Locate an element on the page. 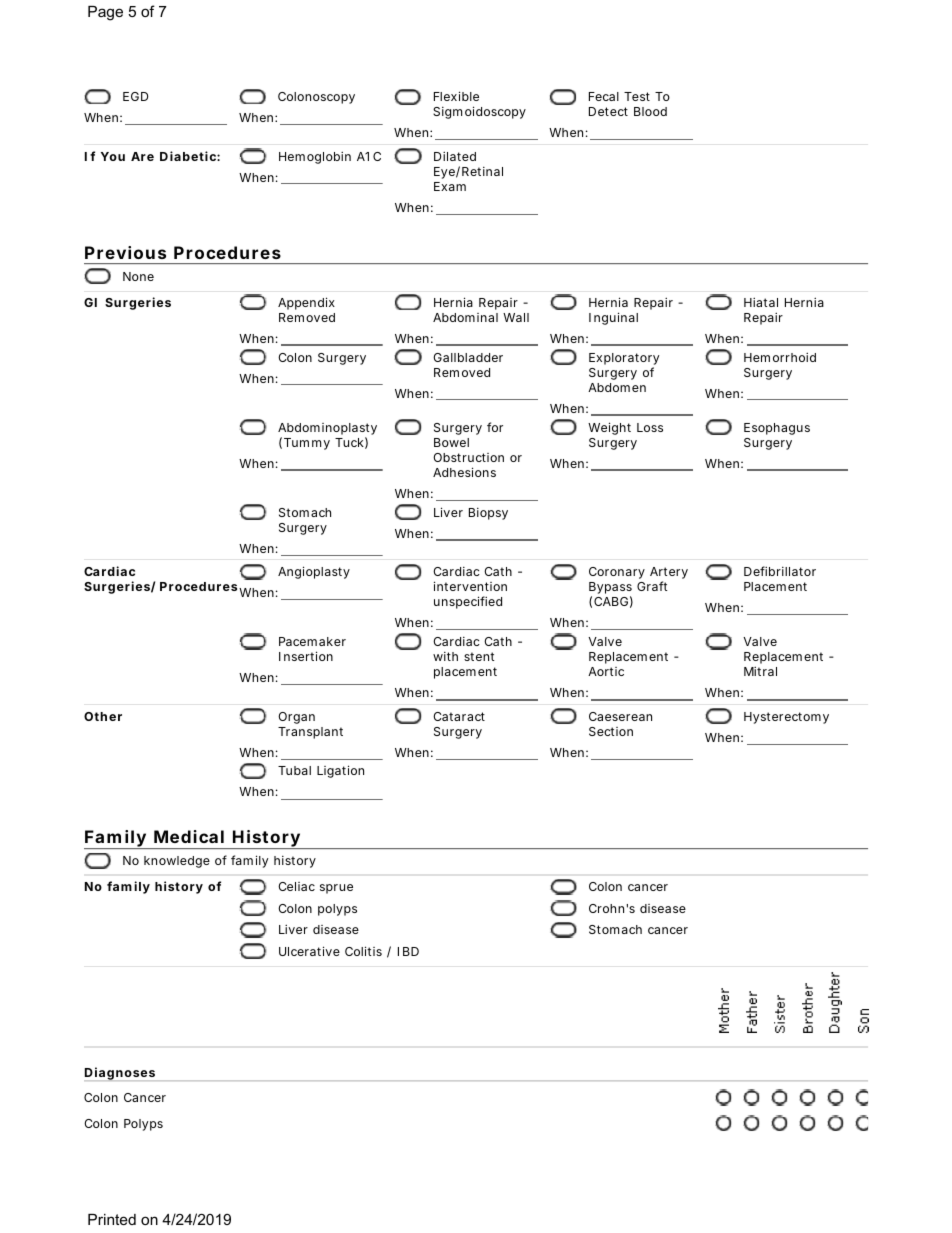 Image resolution: width=952 pixels, height=1233 pixels. Insertion is located at coordinates (306, 656).
